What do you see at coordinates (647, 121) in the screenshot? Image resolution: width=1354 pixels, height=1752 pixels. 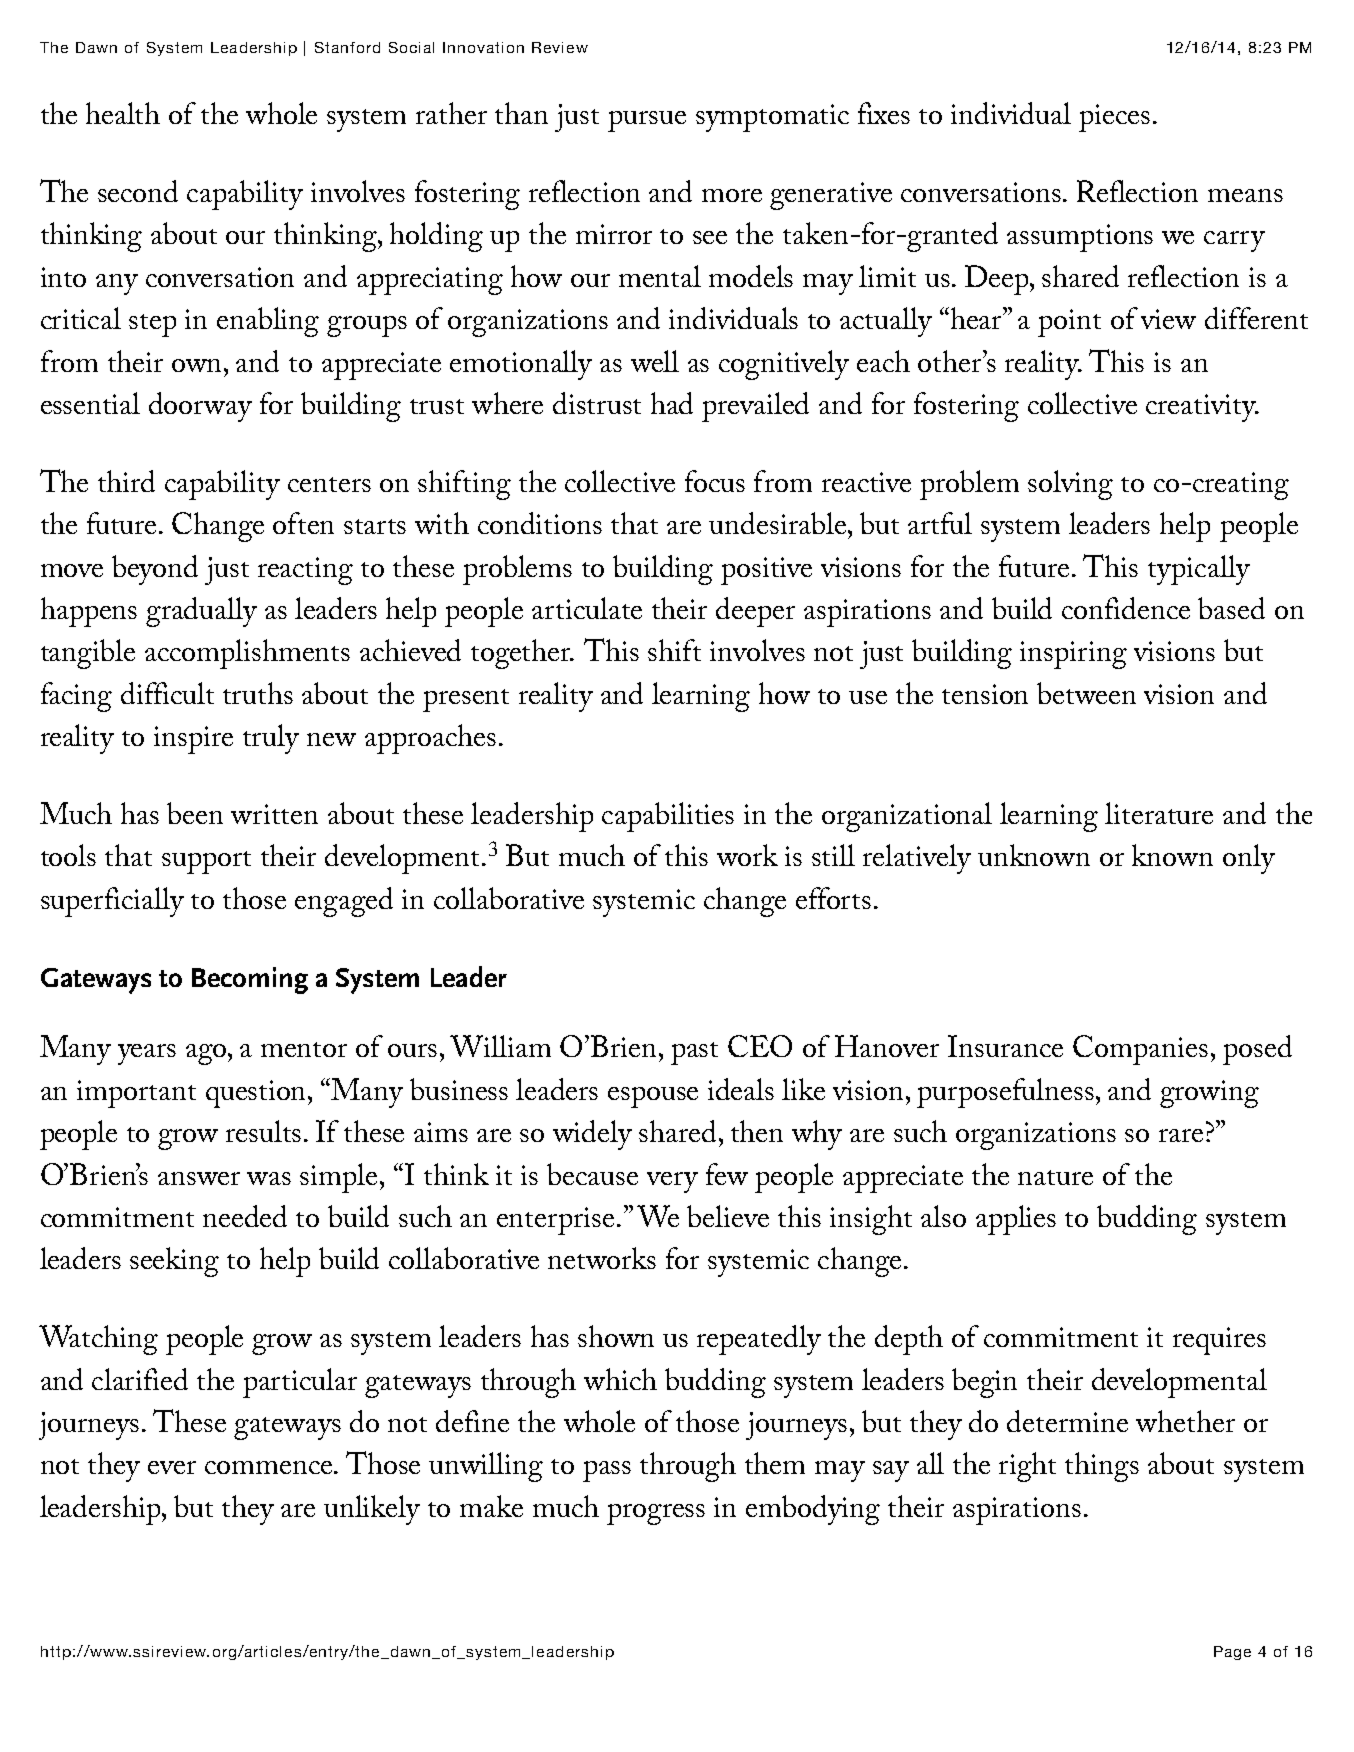 I see `pursue` at bounding box center [647, 121].
